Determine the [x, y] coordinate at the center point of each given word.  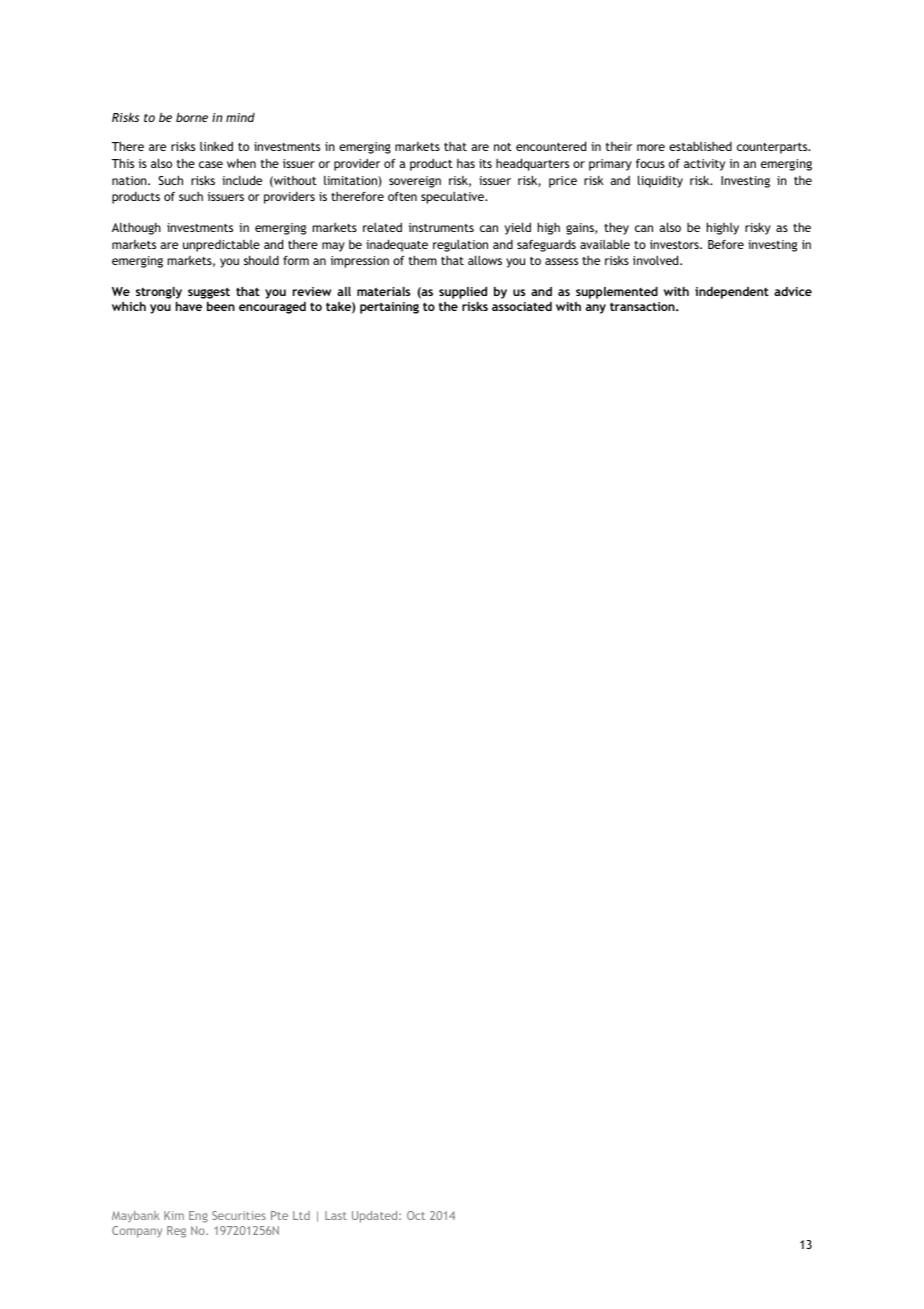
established [700, 146]
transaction [643, 306]
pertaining [389, 308]
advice [793, 291]
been [221, 306]
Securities [239, 1215]
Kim [174, 1215]
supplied [463, 292]
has [466, 163]
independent [732, 292]
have [189, 306]
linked [216, 146]
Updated [376, 1217]
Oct [416, 1215]
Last [336, 1215]
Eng [198, 1217]
